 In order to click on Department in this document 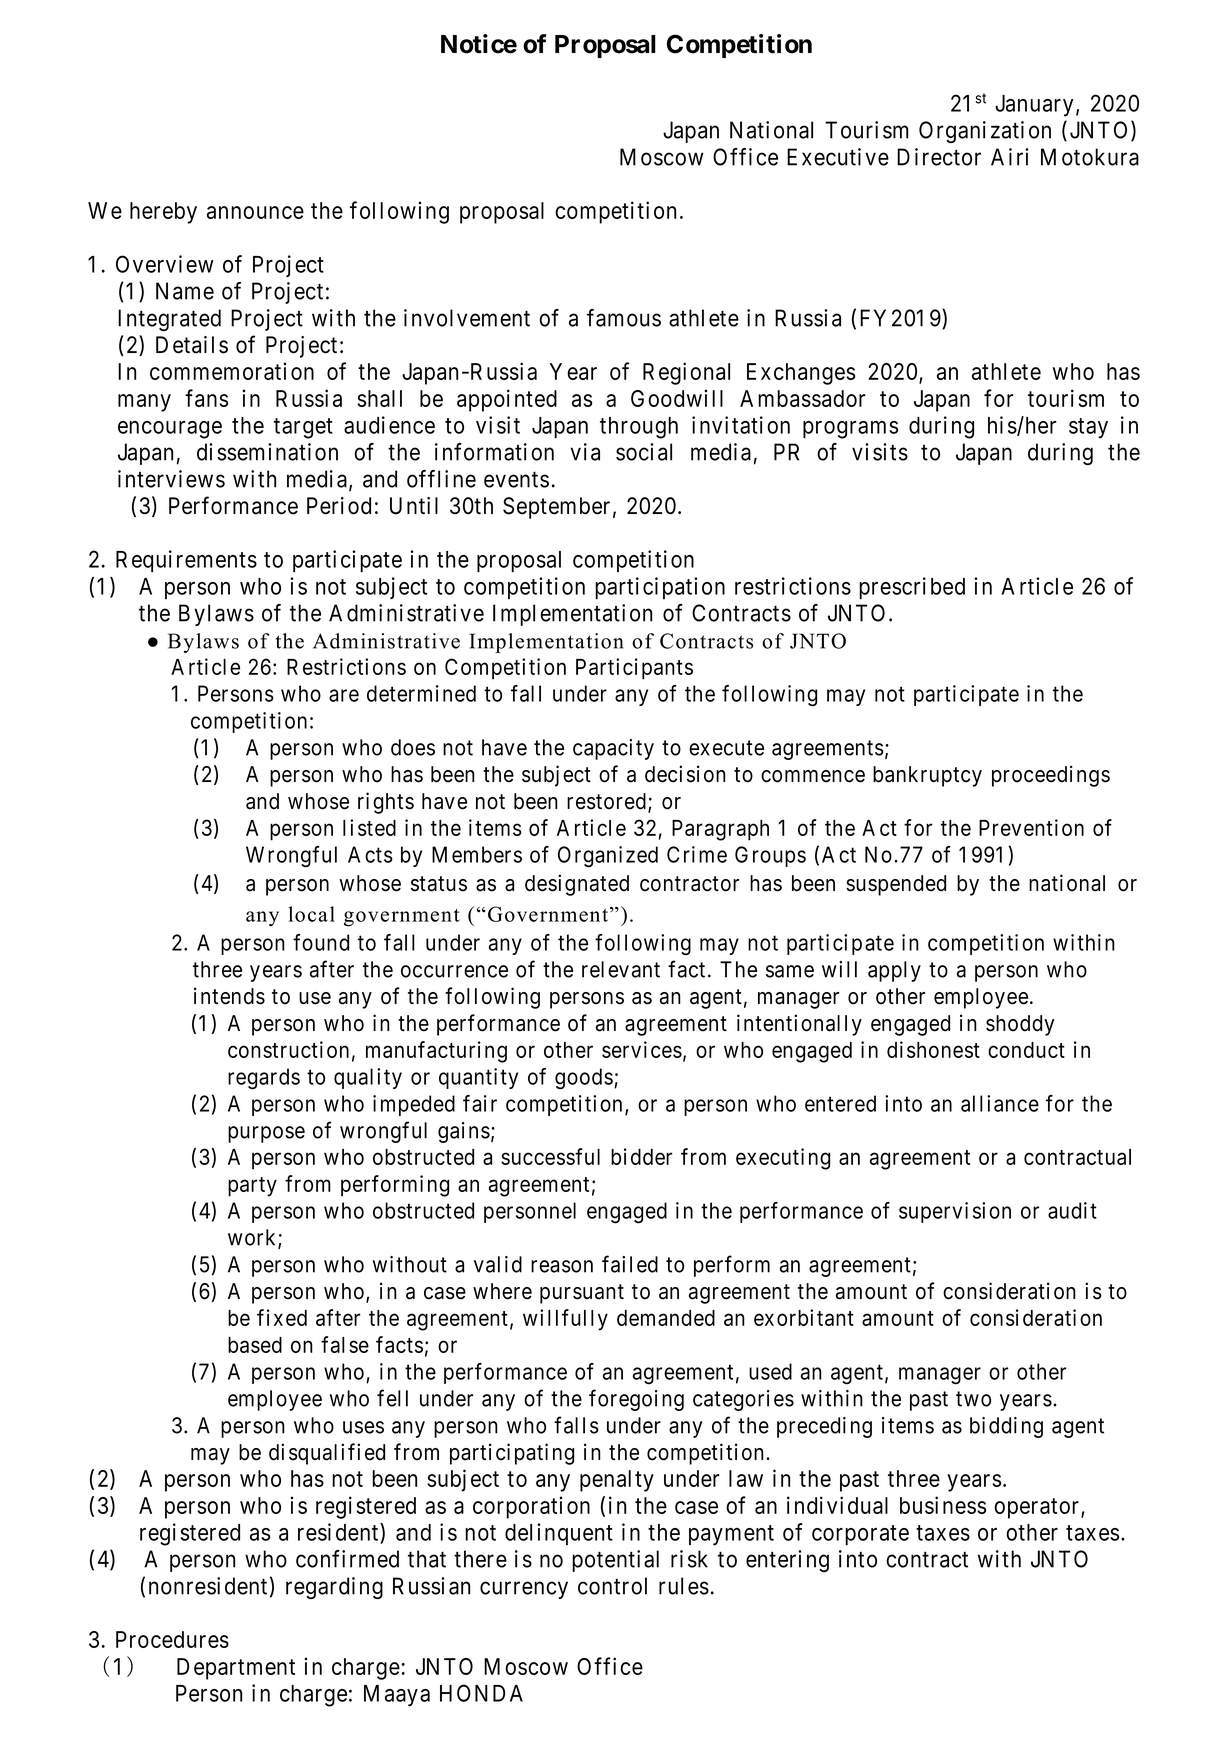, I will do `click(236, 1669)`.
